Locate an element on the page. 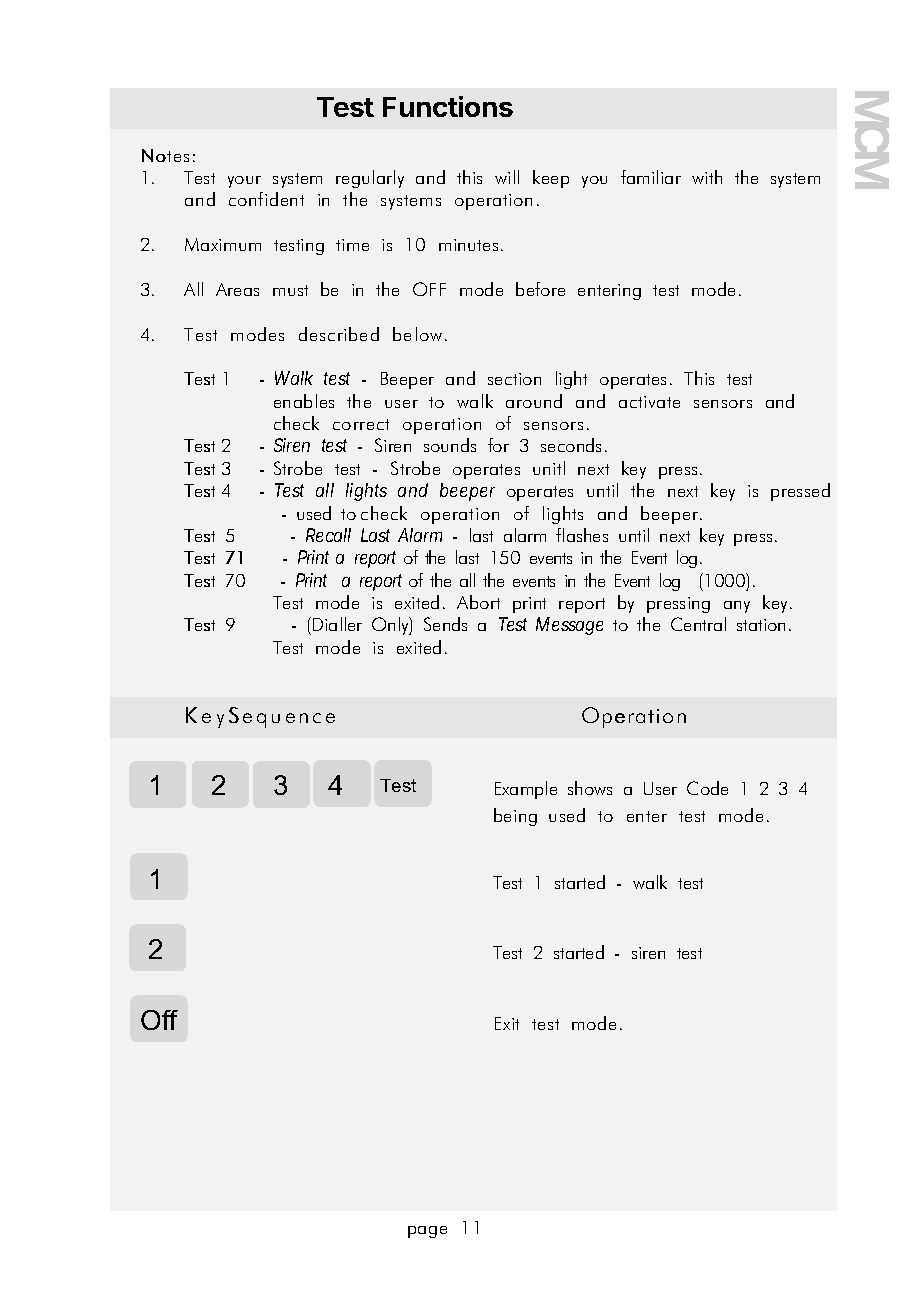  your is located at coordinates (244, 182).
